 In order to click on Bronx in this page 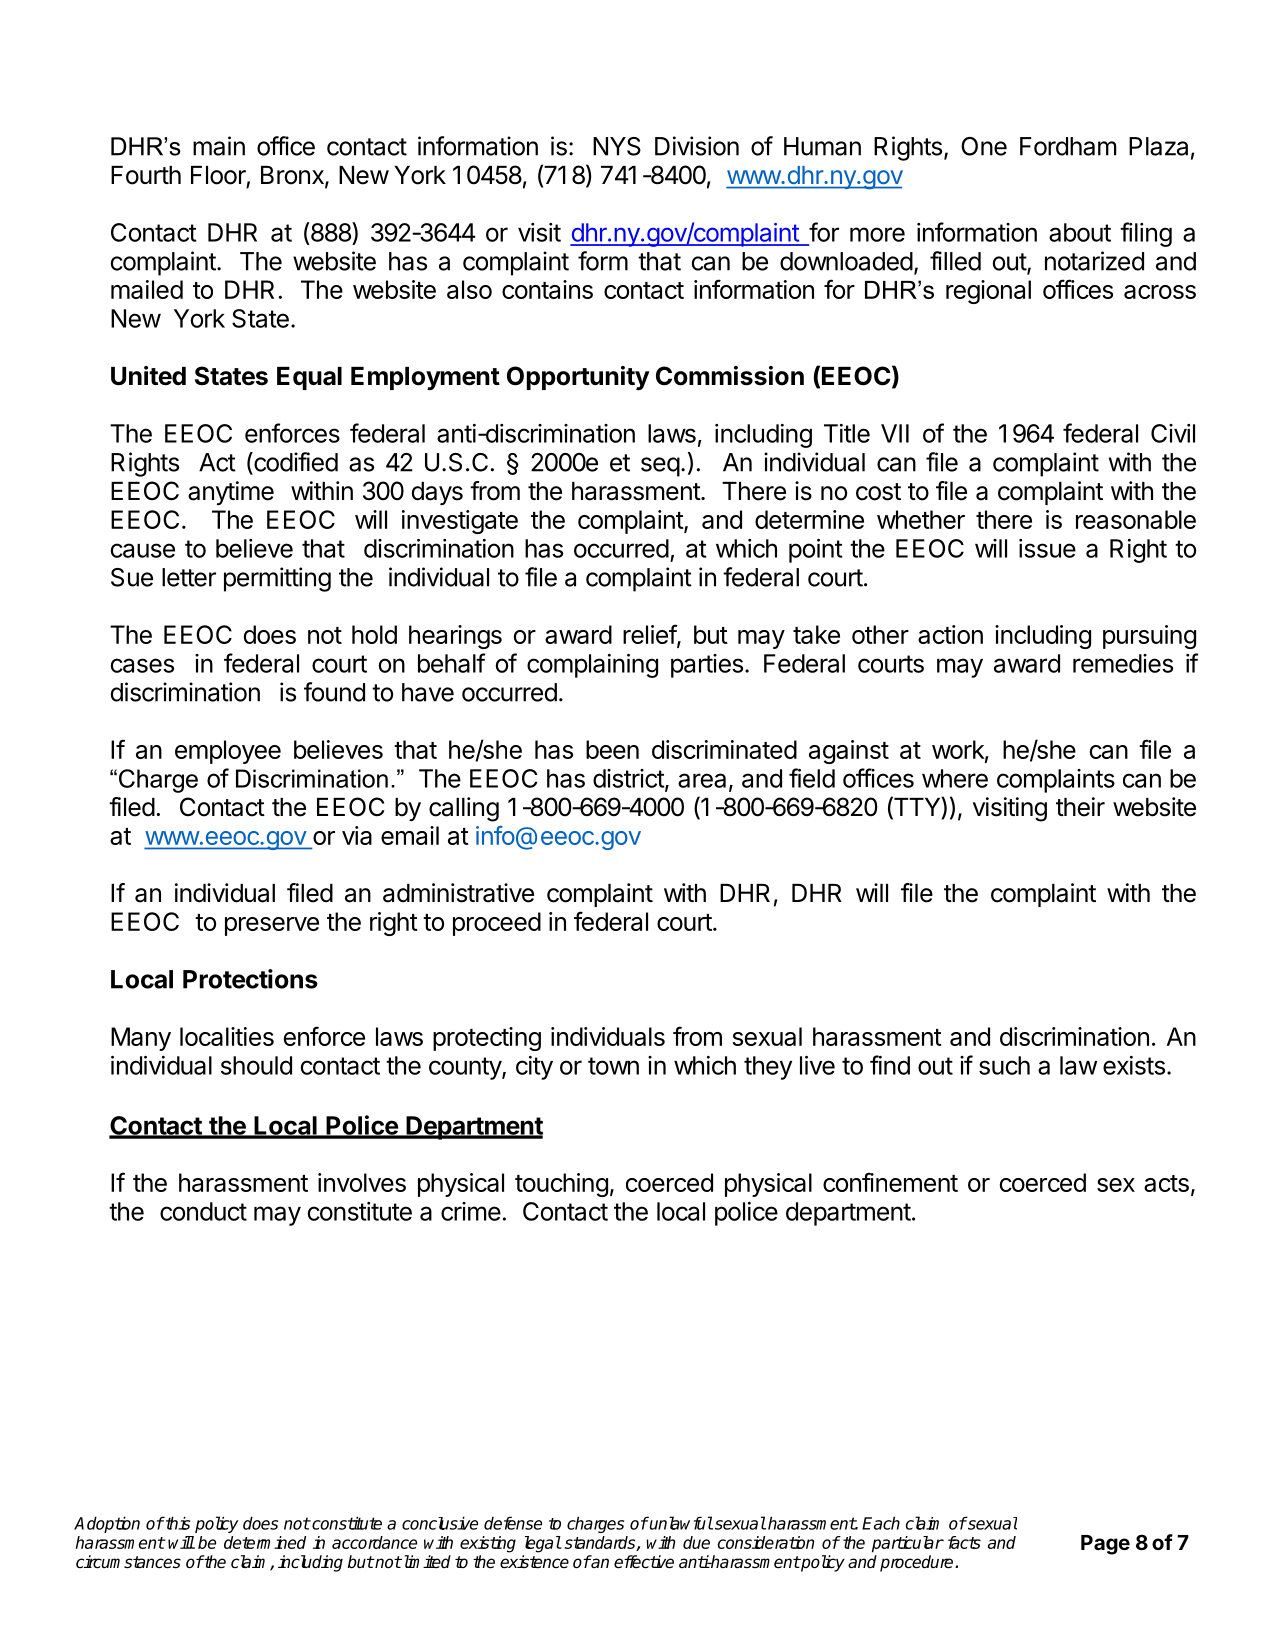, I will do `click(293, 176)`.
